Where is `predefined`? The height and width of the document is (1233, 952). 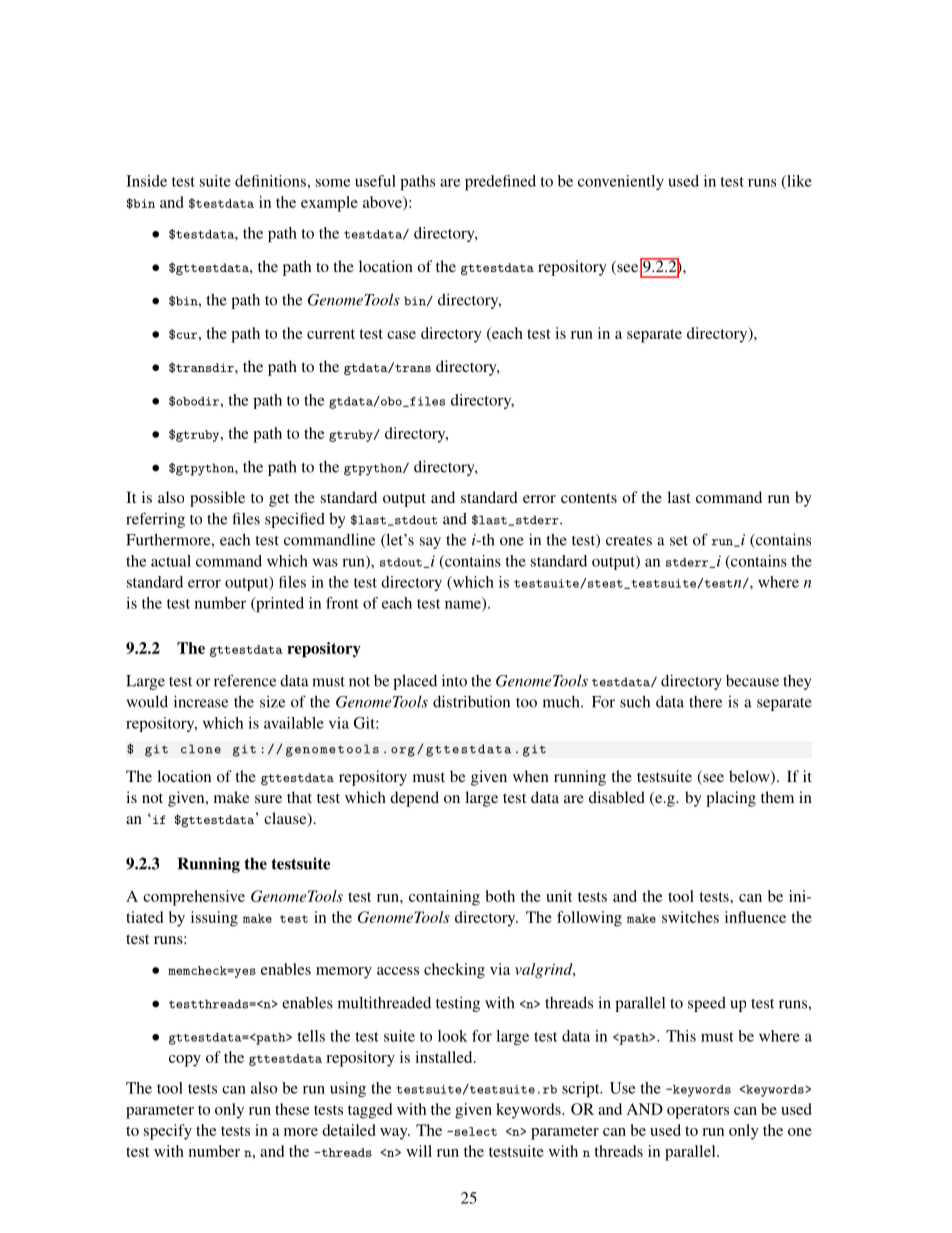 predefined is located at coordinates (500, 182).
